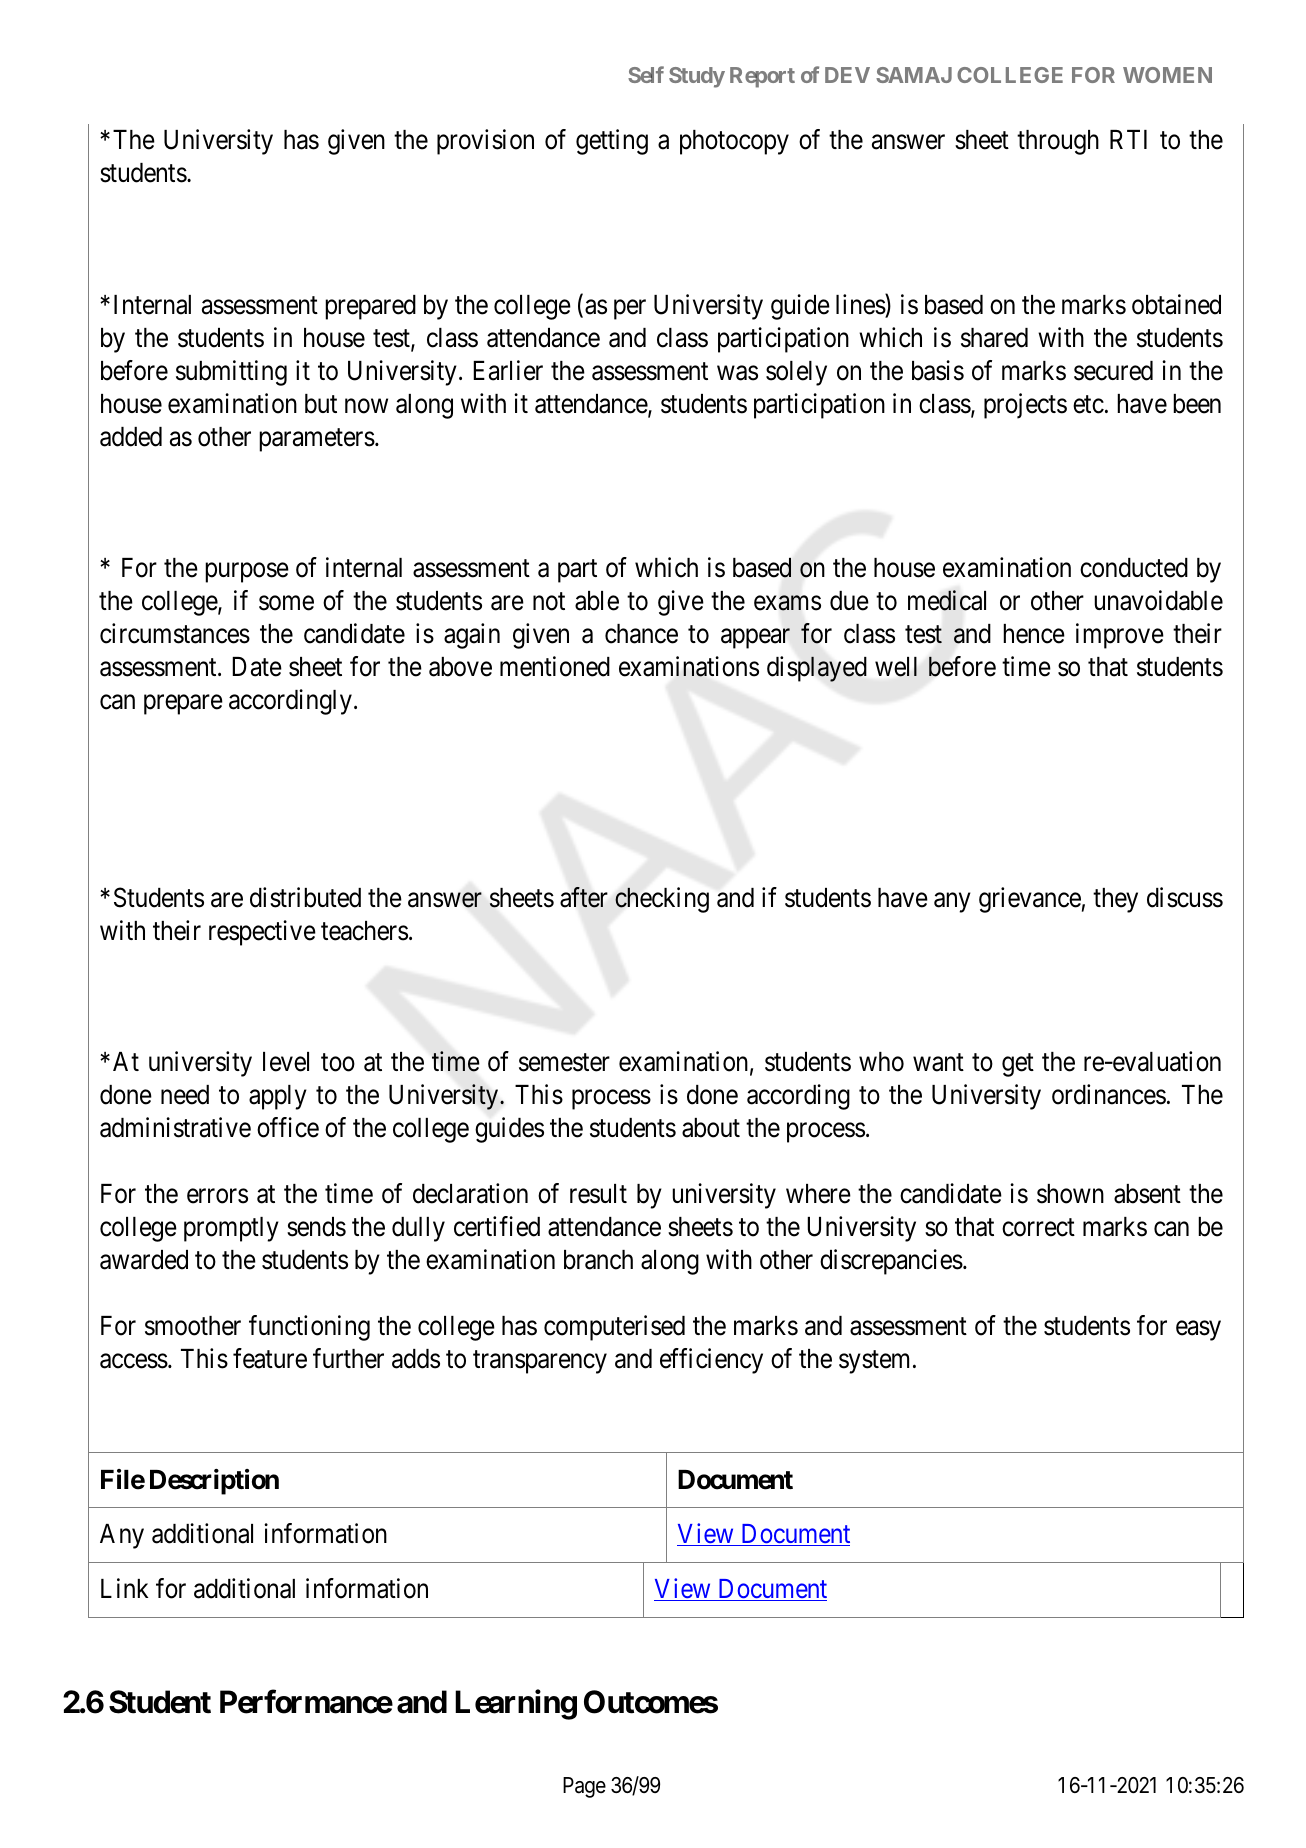 This document has width=1306, height=1848. Describe the element at coordinates (247, 573) in the document. I see `purpose` at that location.
